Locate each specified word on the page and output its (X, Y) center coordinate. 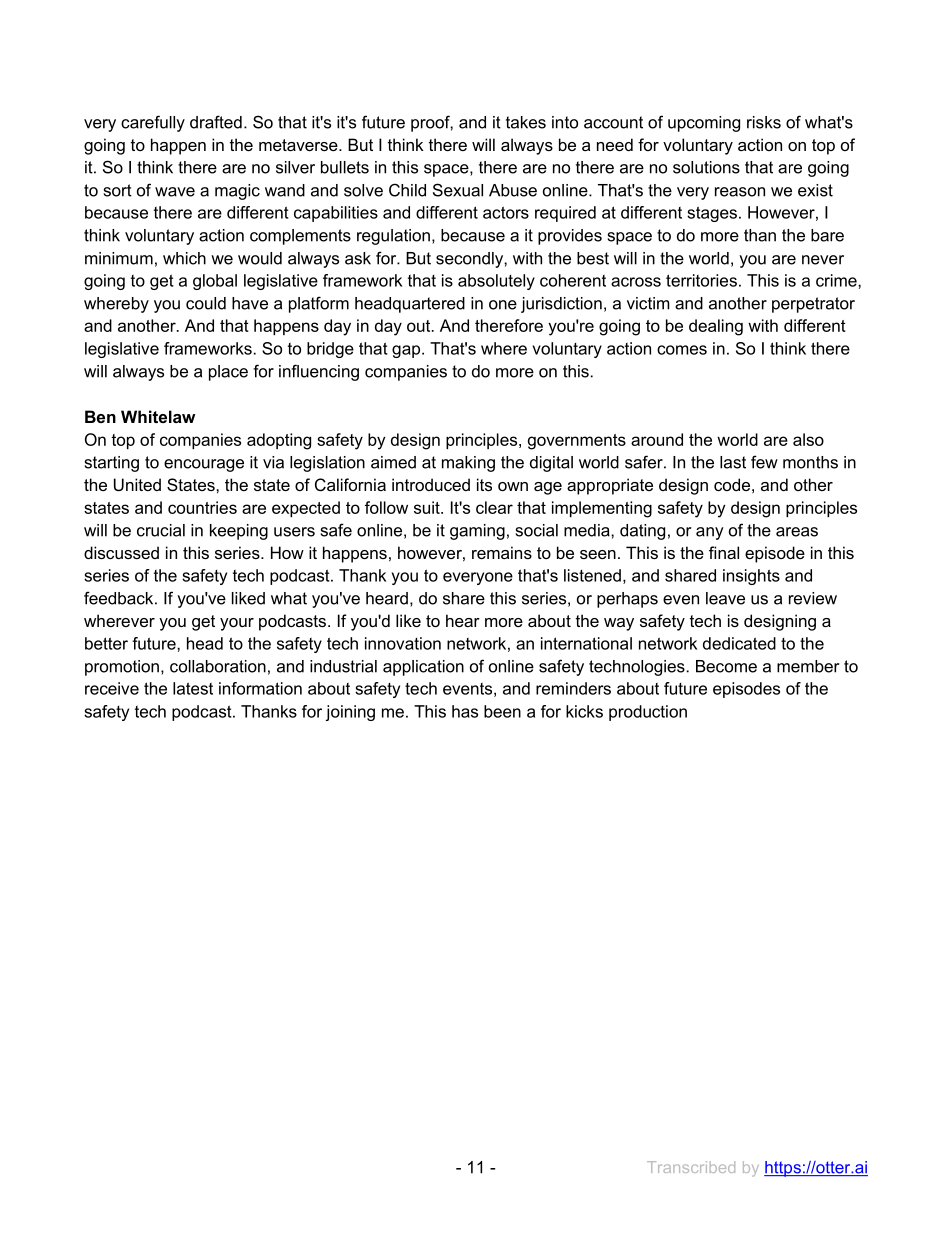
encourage (204, 465)
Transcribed (691, 1167)
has (465, 711)
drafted (216, 122)
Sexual (458, 190)
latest (193, 688)
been (502, 711)
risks (764, 122)
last (733, 462)
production (648, 713)
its (484, 484)
